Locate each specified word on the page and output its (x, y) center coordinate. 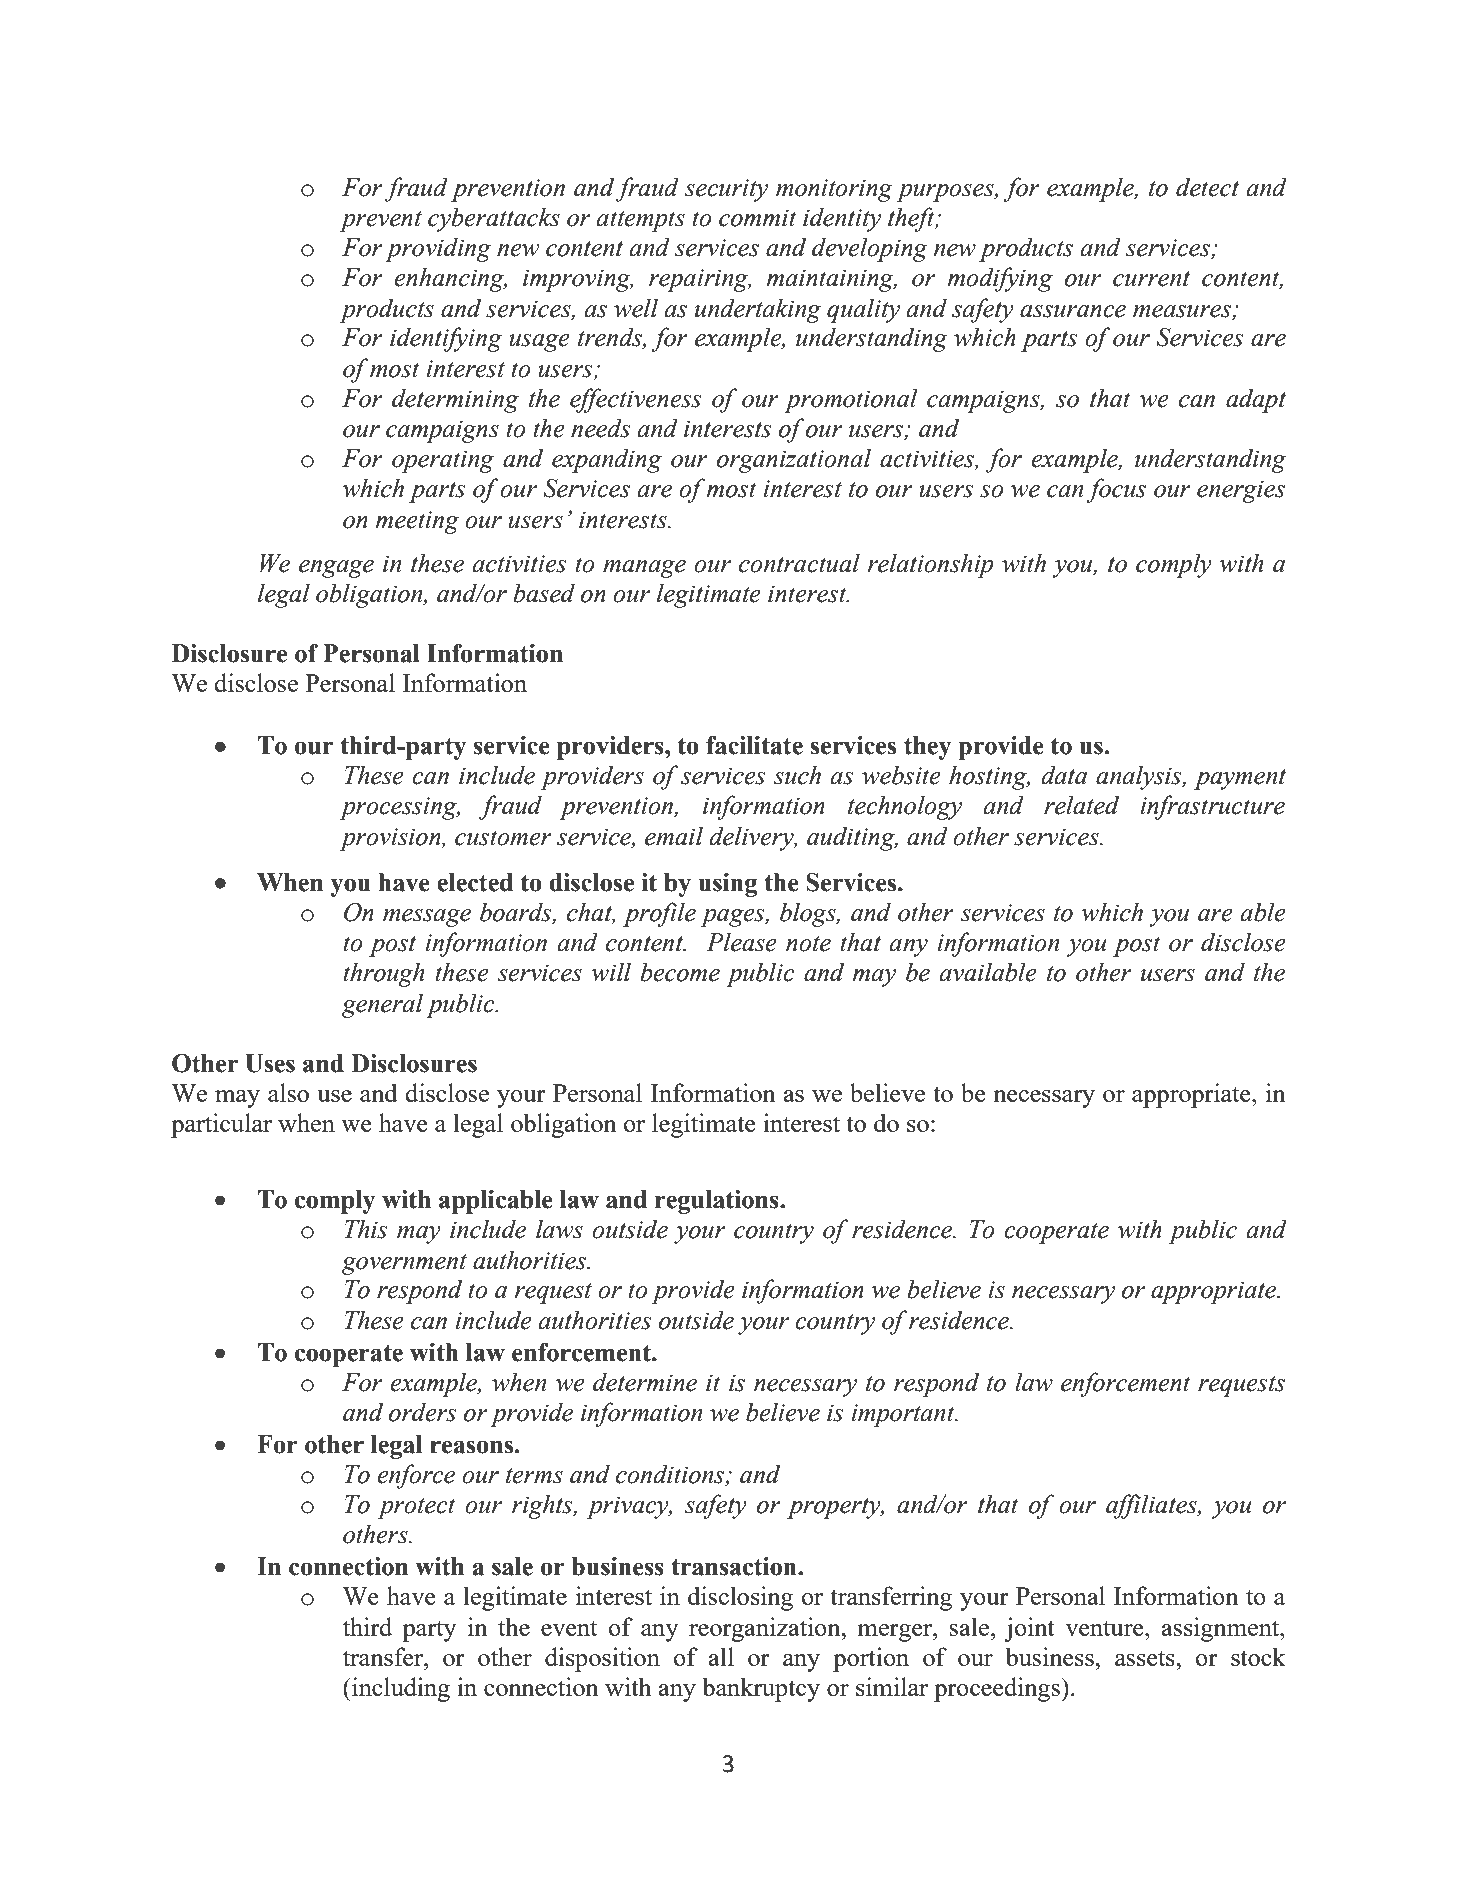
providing (438, 249)
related (1081, 805)
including (400, 1689)
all (721, 1656)
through (384, 974)
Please (741, 942)
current (1151, 279)
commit (758, 218)
